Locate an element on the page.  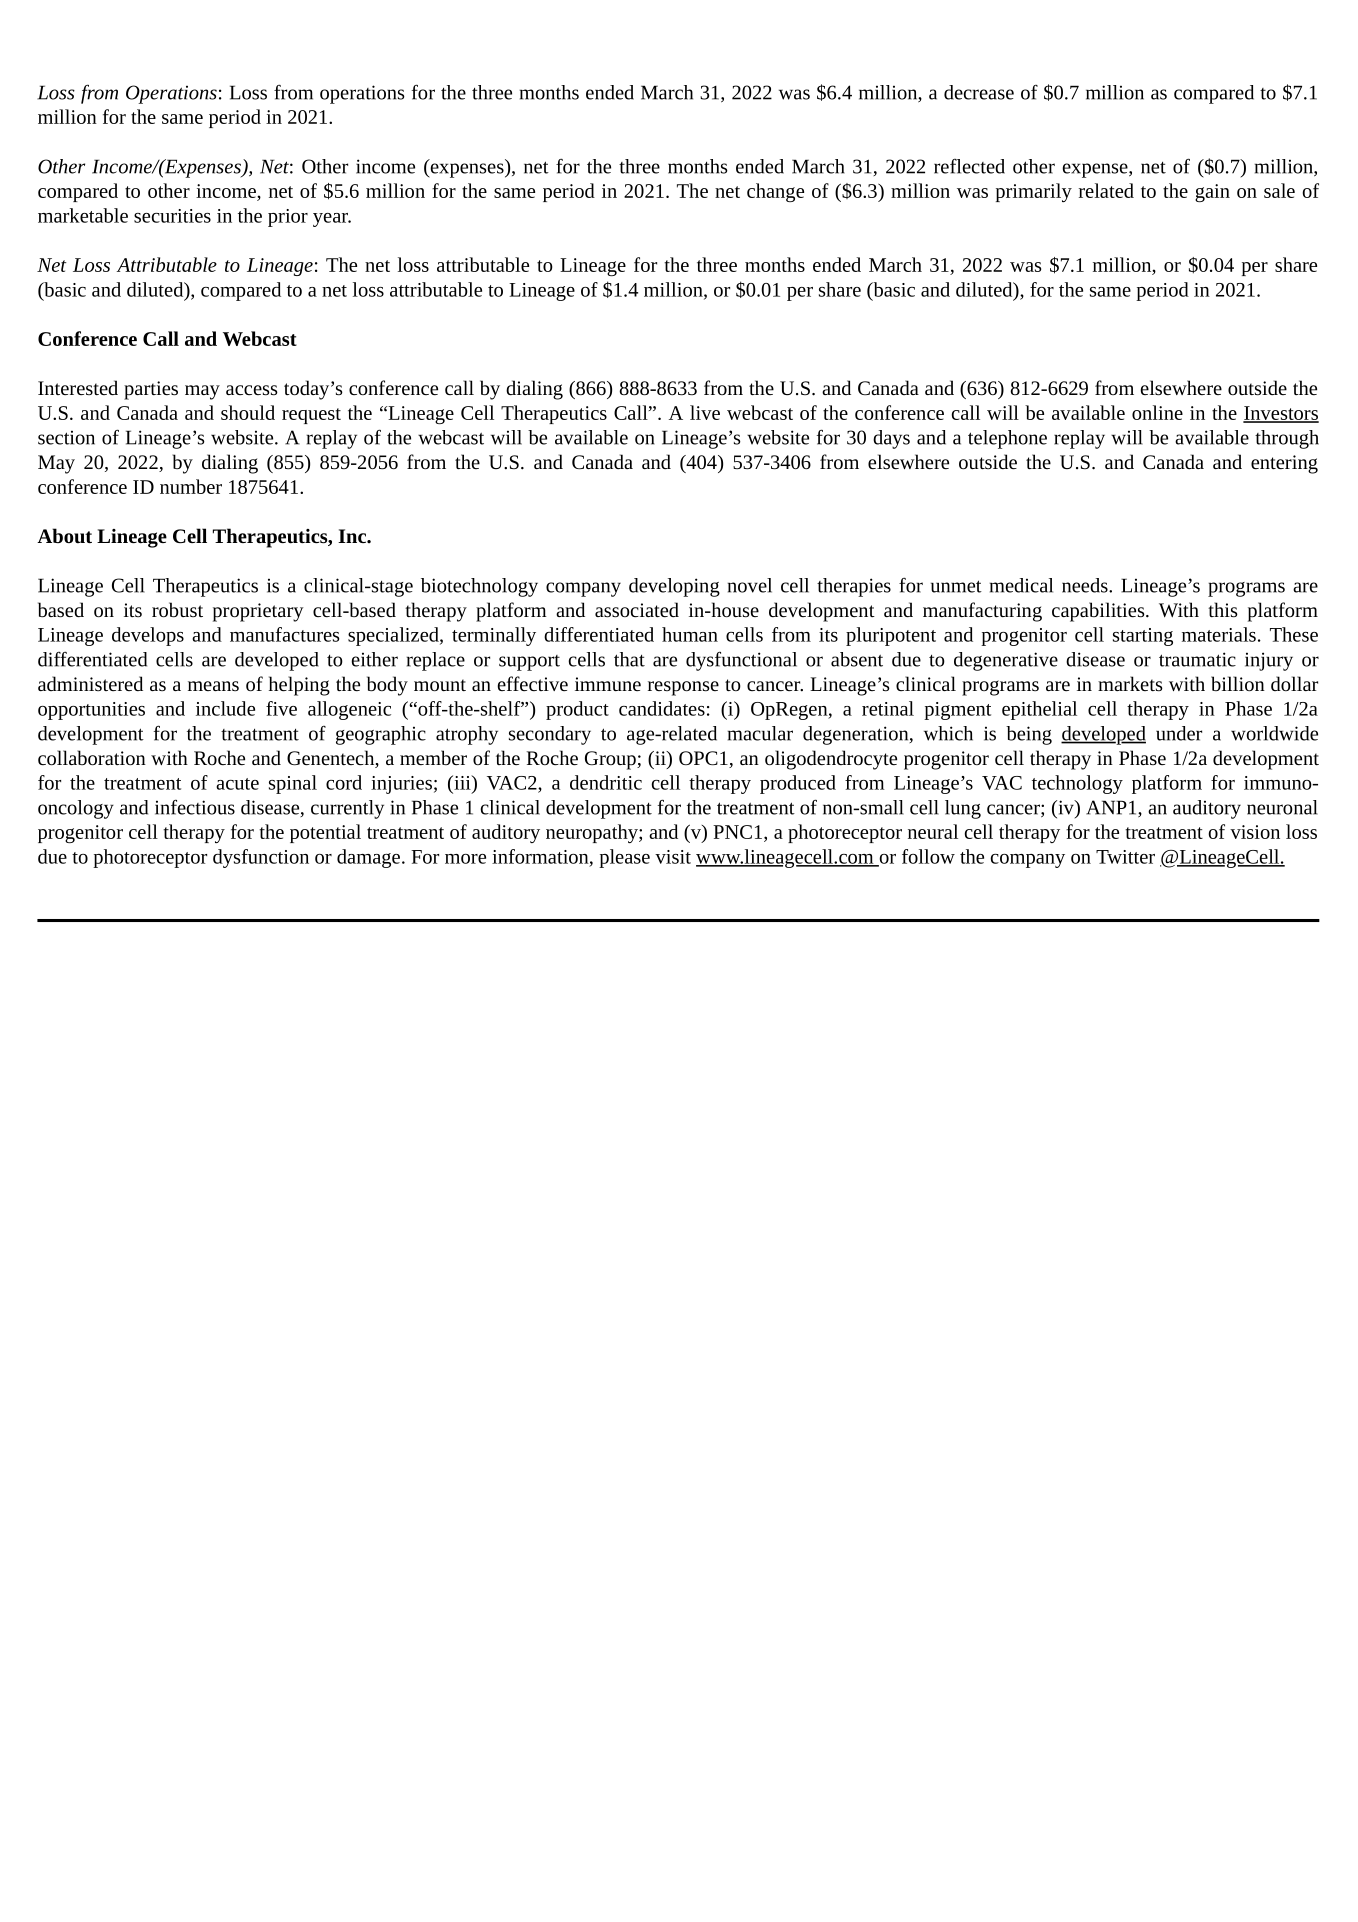
live is located at coordinates (705, 412).
